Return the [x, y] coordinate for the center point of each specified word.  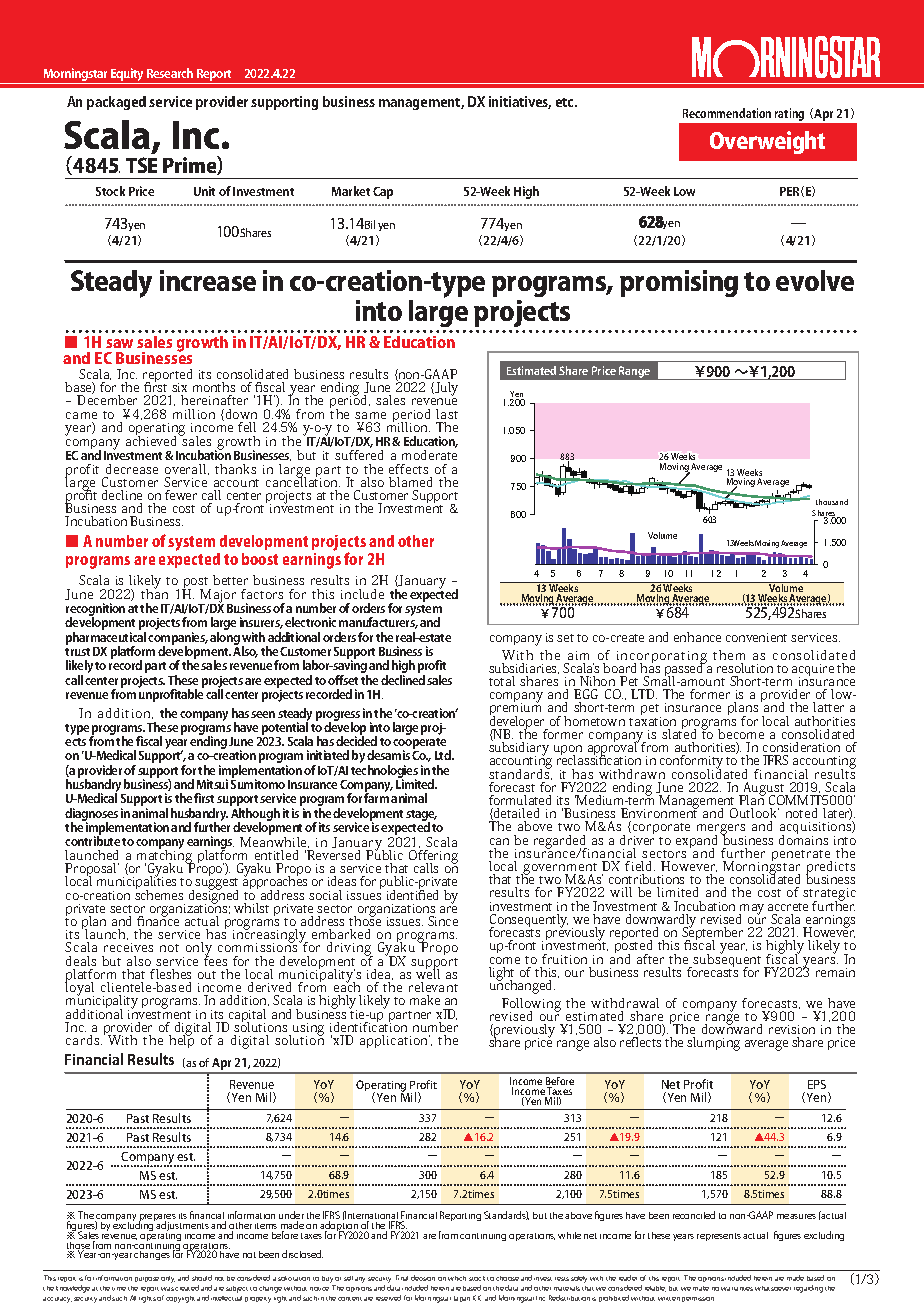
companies [178, 639]
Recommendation [727, 113]
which [457, 1278]
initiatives [520, 102]
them [729, 655]
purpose [147, 1279]
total [502, 681]
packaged [116, 103]
